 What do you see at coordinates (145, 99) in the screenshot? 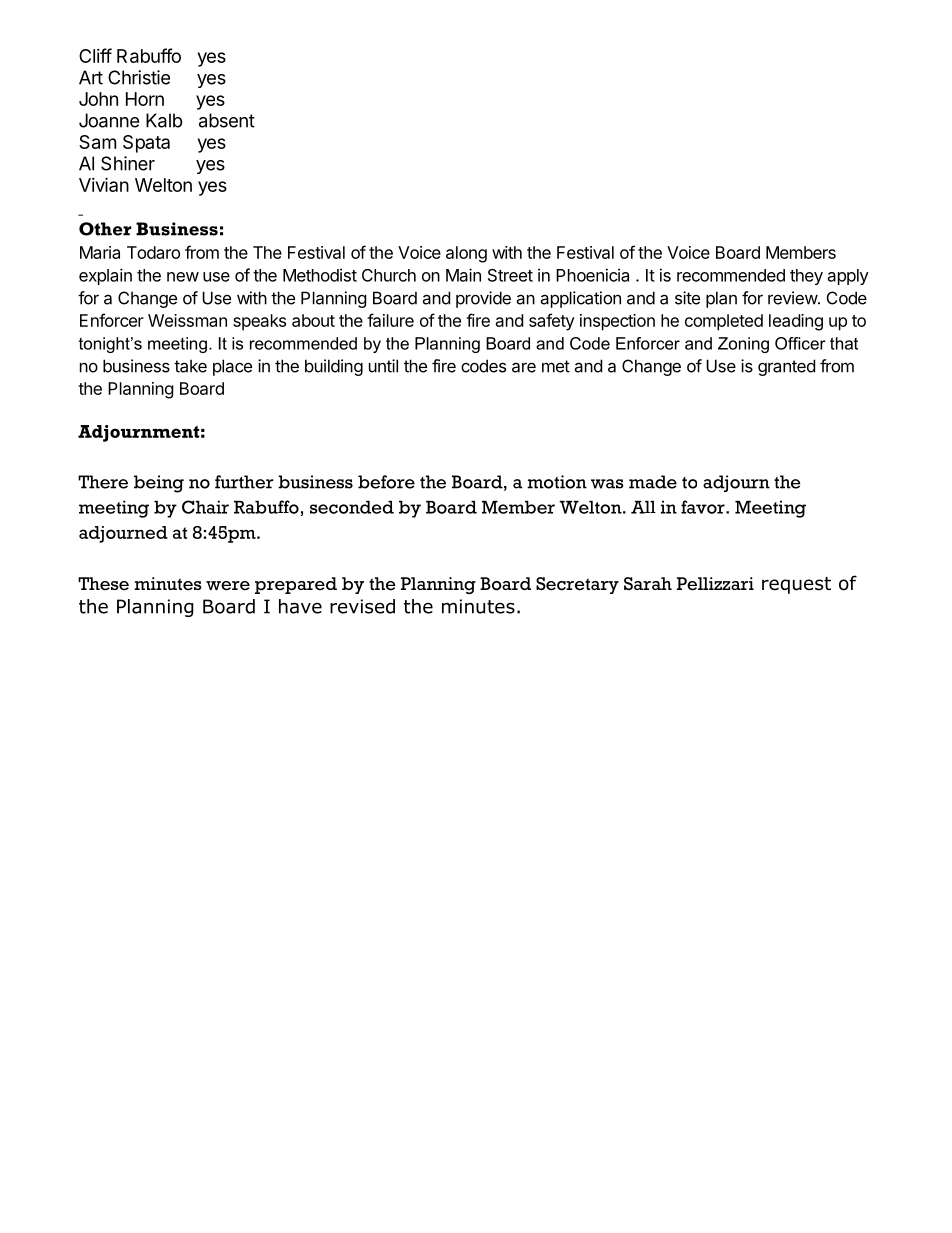
I see `Horn` at bounding box center [145, 99].
